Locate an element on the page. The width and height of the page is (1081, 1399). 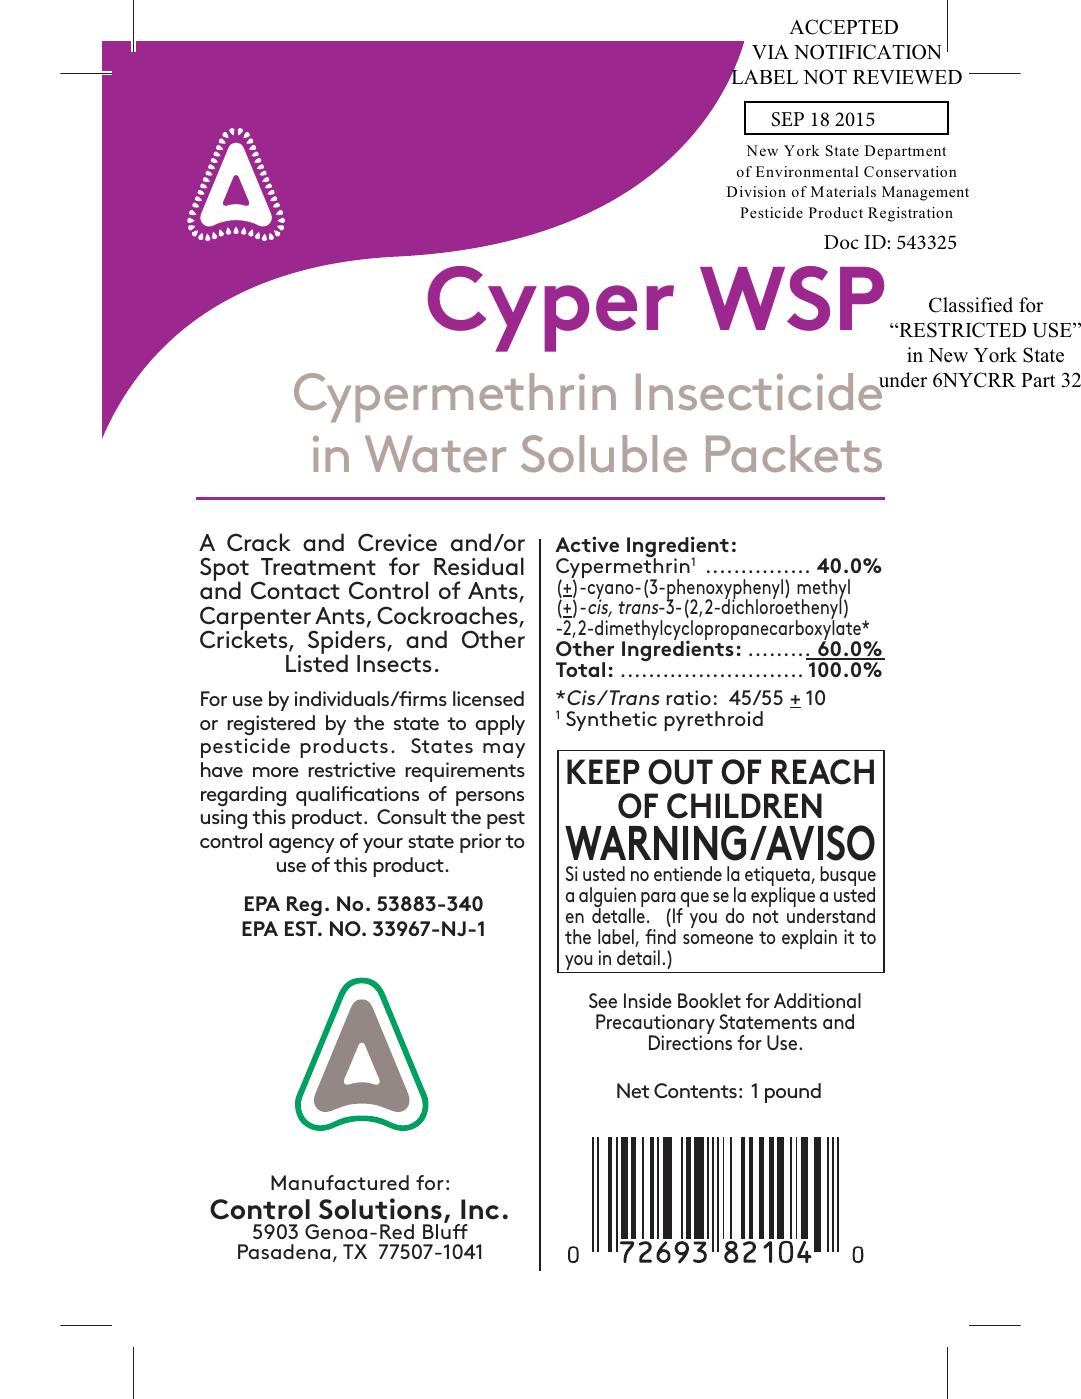
Listed is located at coordinates (317, 662).
